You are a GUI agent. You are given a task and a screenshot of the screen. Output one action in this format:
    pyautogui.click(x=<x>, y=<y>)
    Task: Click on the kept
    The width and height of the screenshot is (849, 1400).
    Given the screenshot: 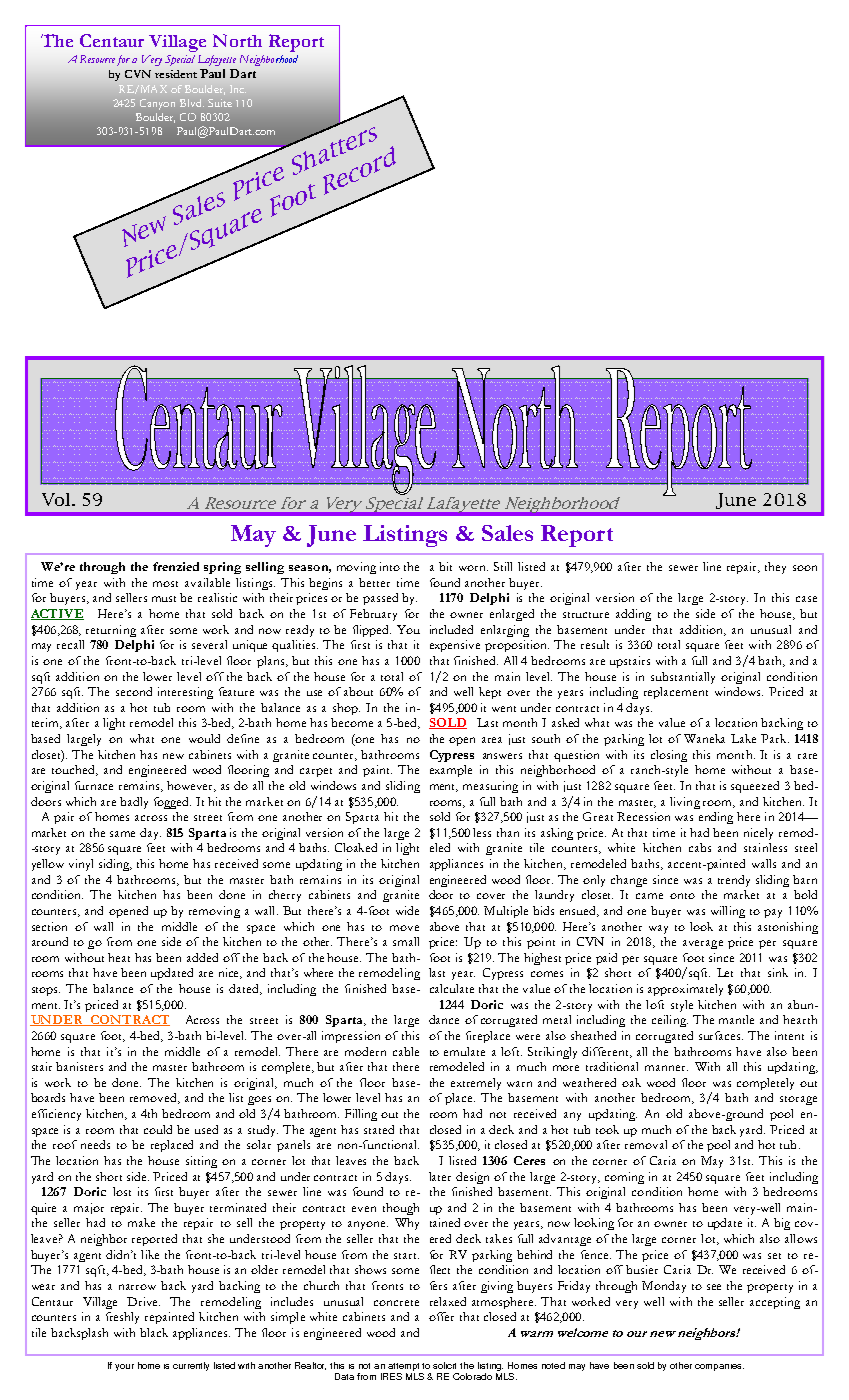 What is the action you would take?
    pyautogui.click(x=490, y=693)
